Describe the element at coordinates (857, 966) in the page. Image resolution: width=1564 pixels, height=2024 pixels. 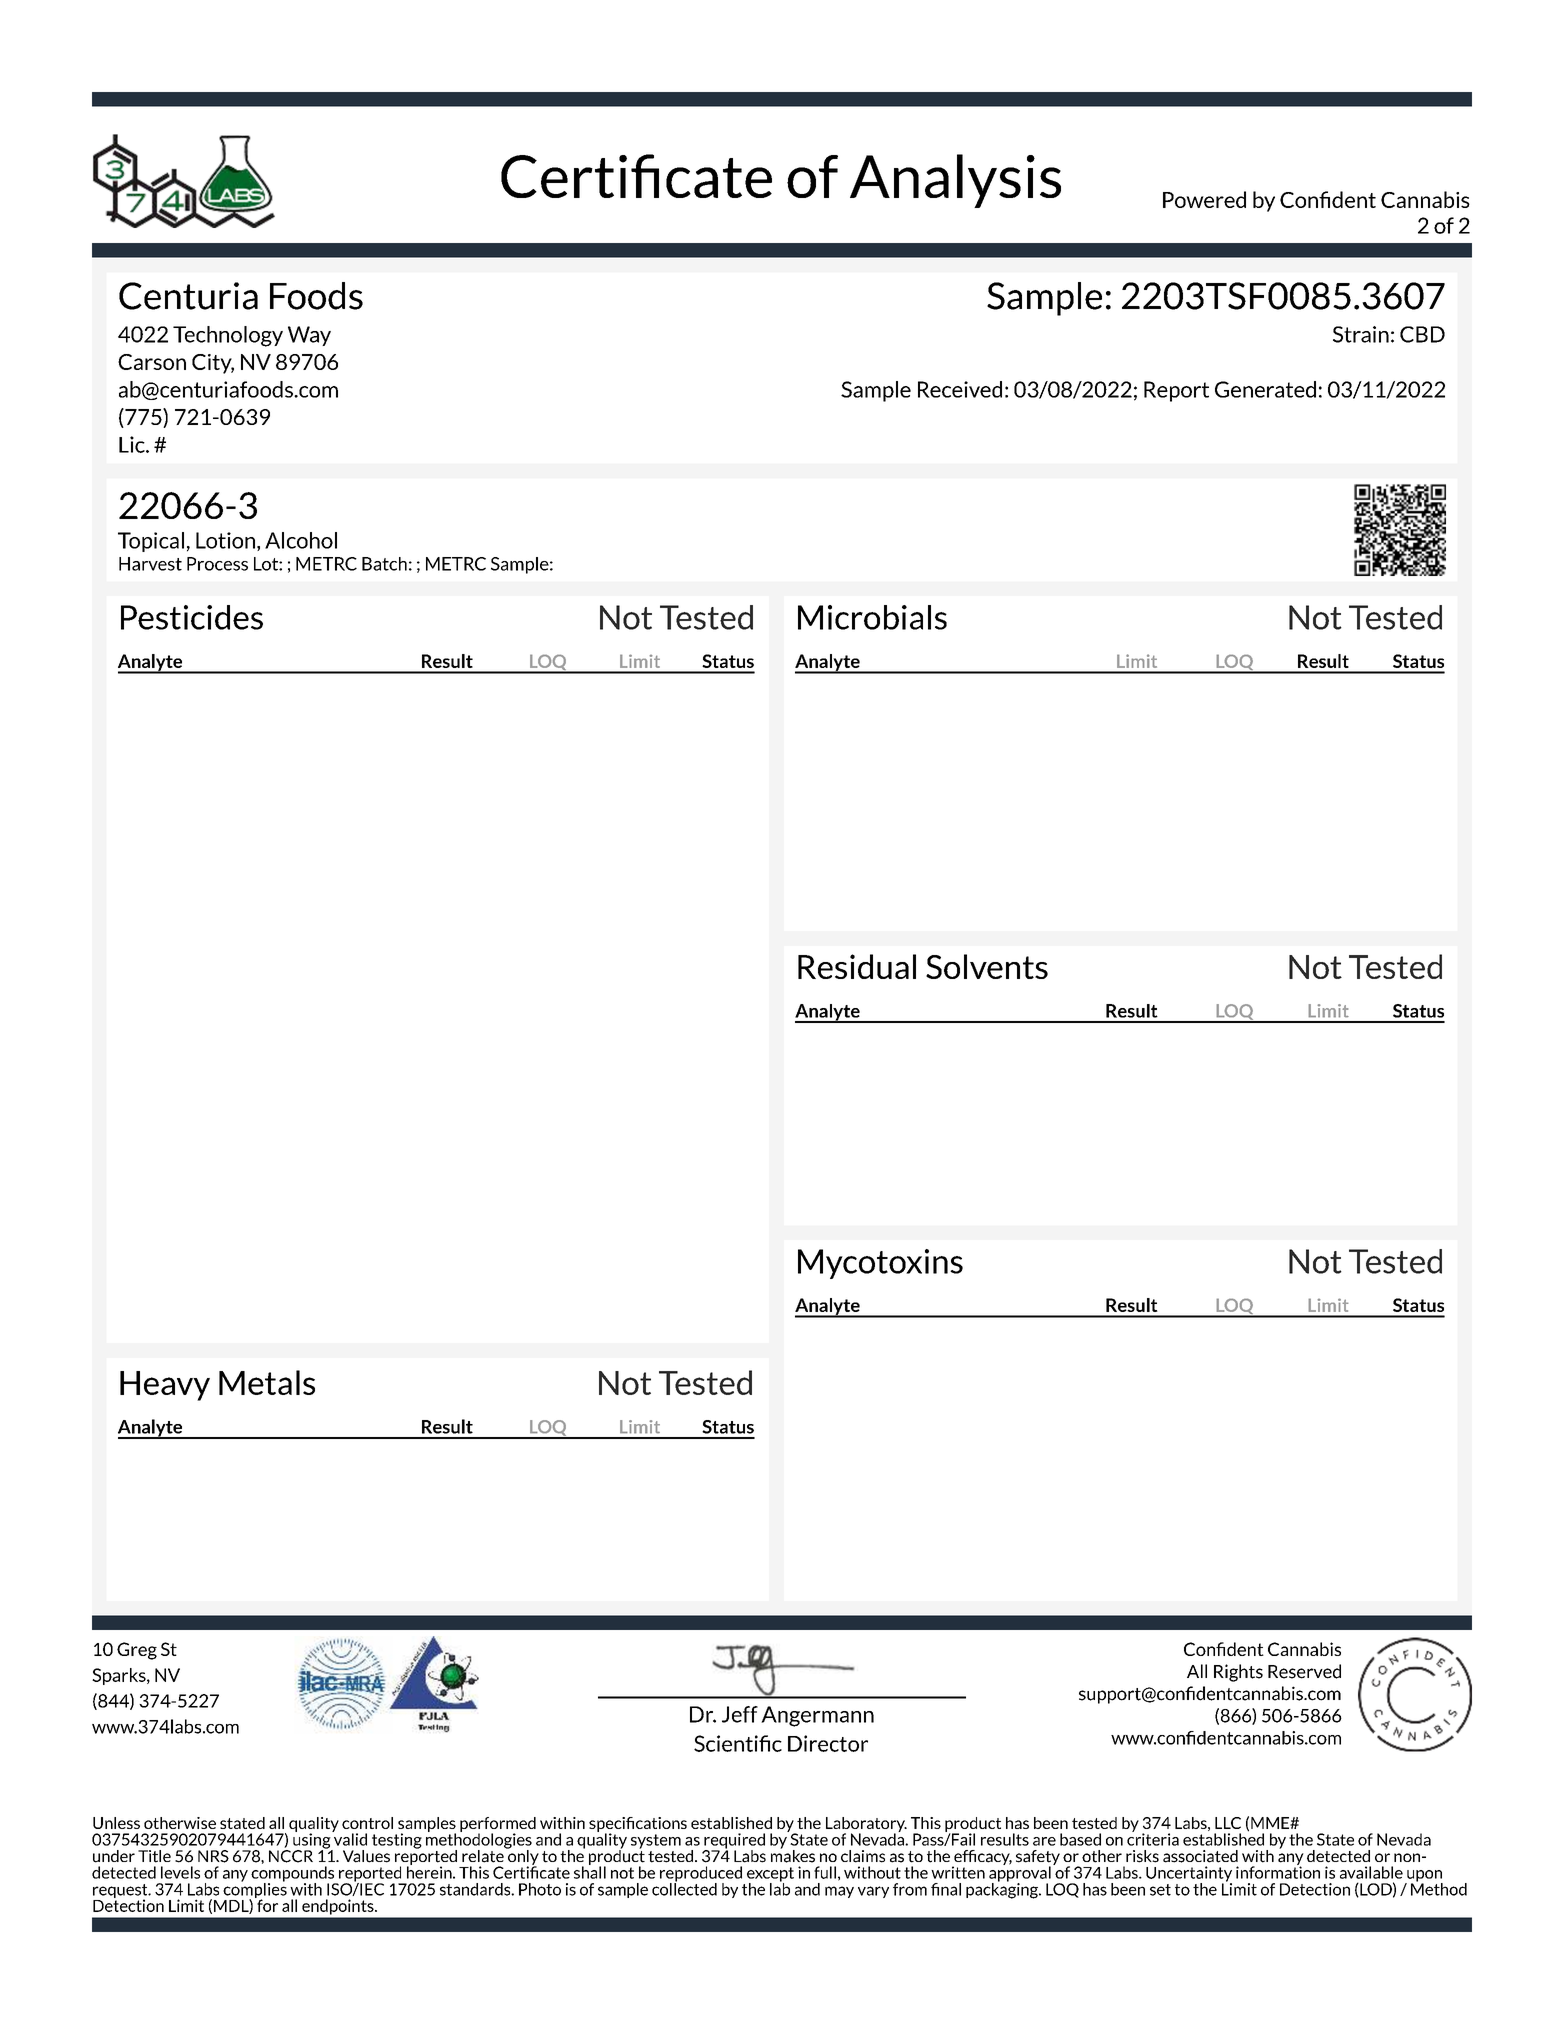
I see `Residual` at that location.
